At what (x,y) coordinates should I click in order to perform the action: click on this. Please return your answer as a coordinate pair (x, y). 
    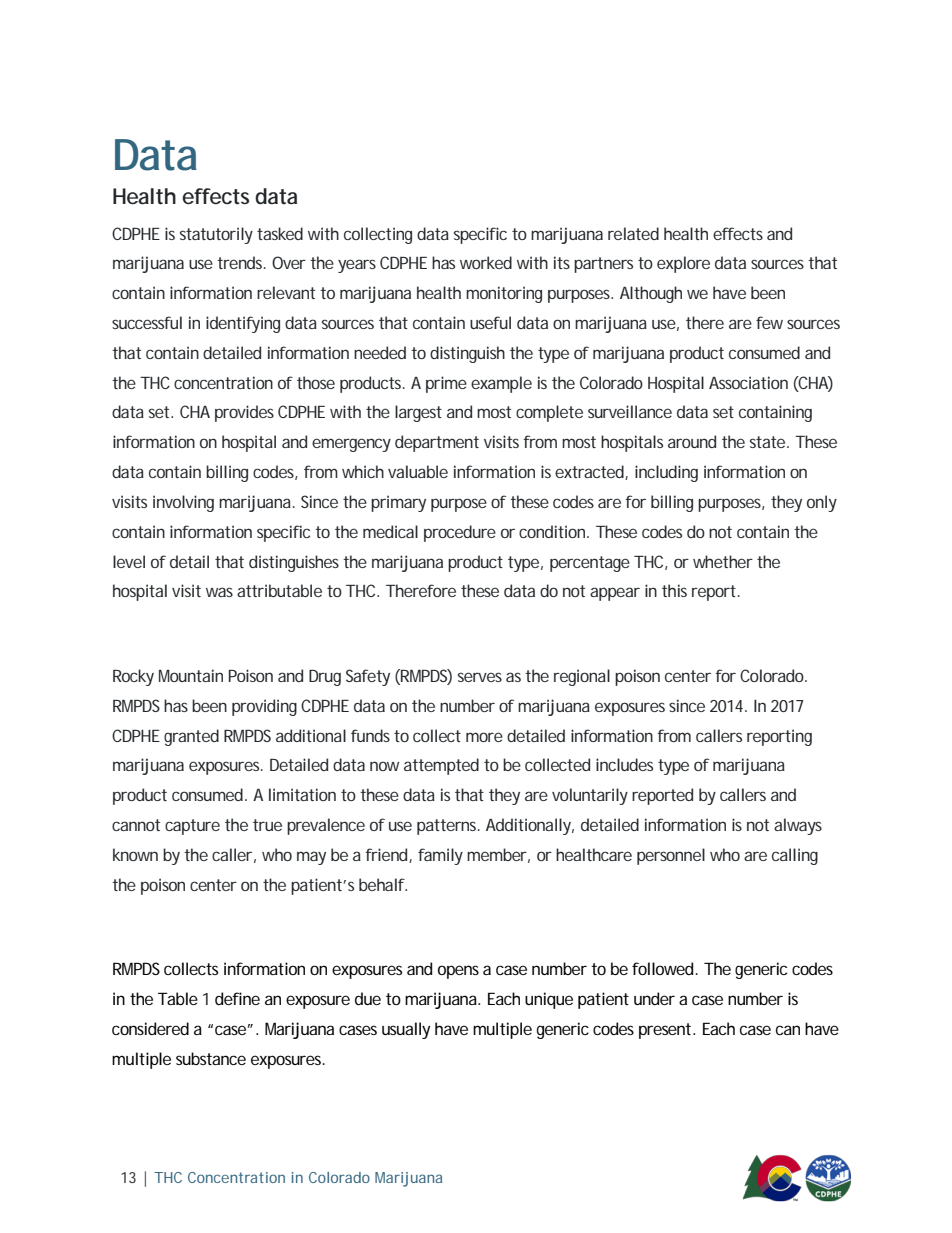
    Looking at the image, I should click on (674, 590).
